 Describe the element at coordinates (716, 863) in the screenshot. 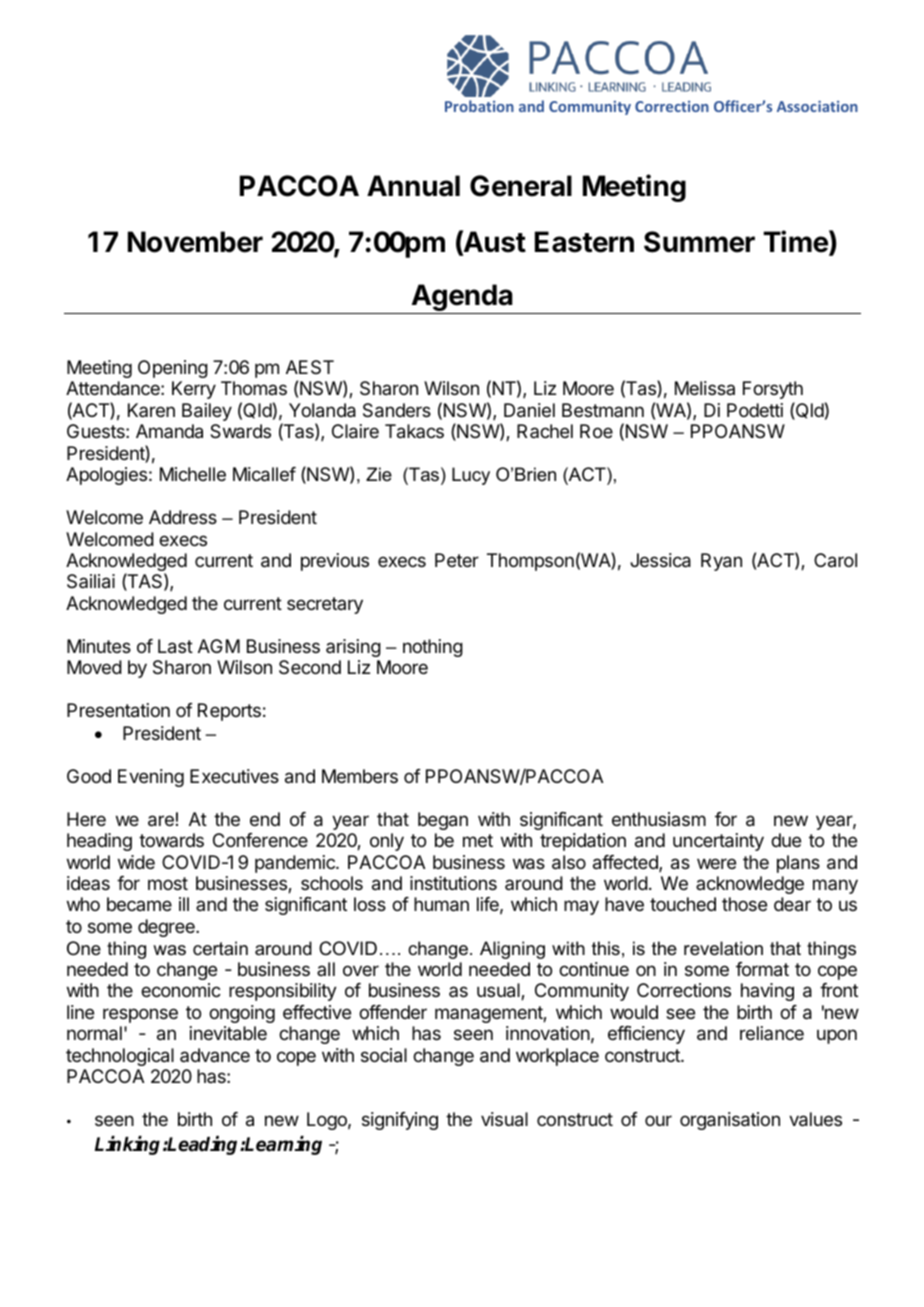

I see `were` at that location.
